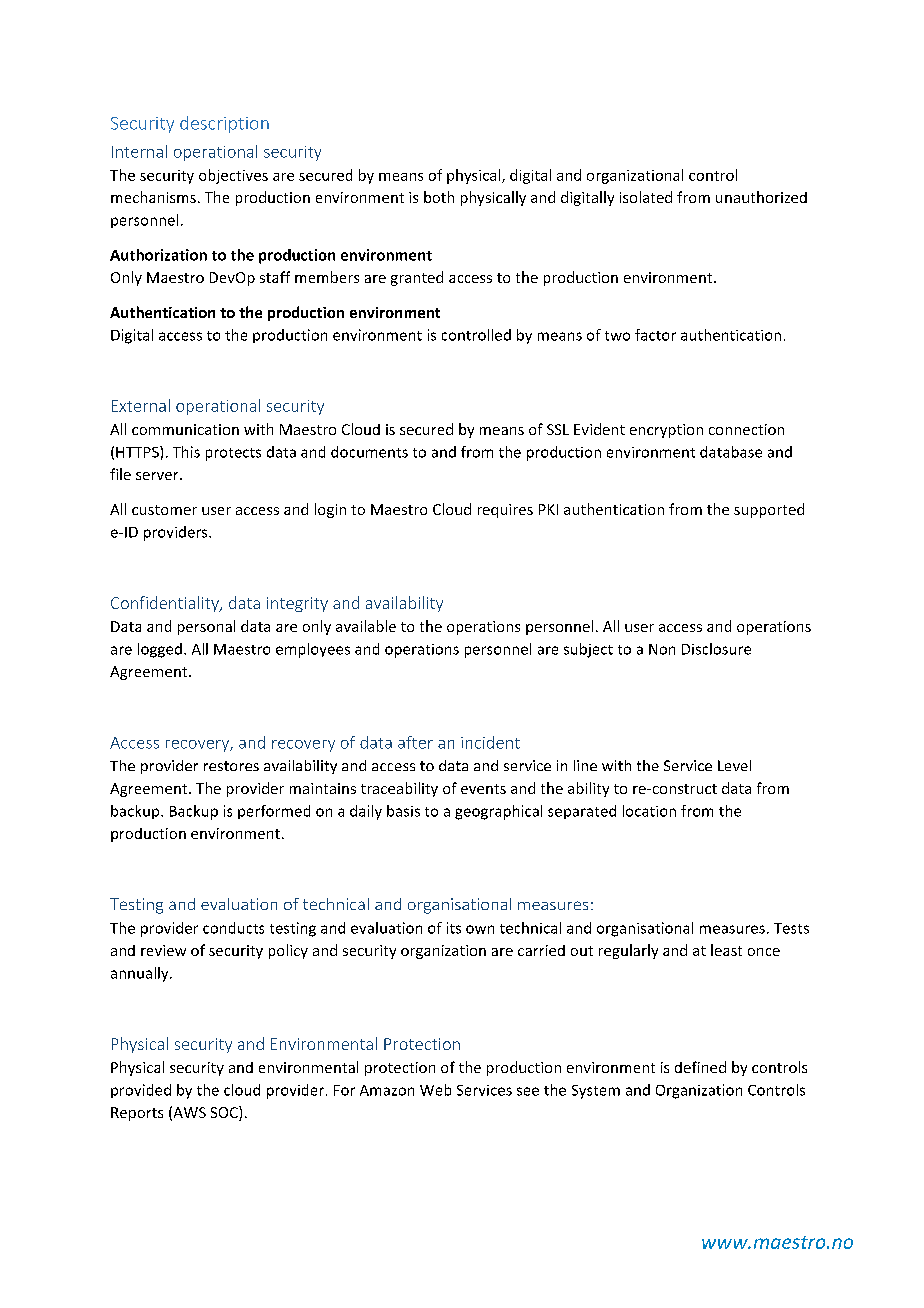 This screenshot has width=924, height=1308. Describe the element at coordinates (366, 626) in the screenshot. I see `available` at that location.
